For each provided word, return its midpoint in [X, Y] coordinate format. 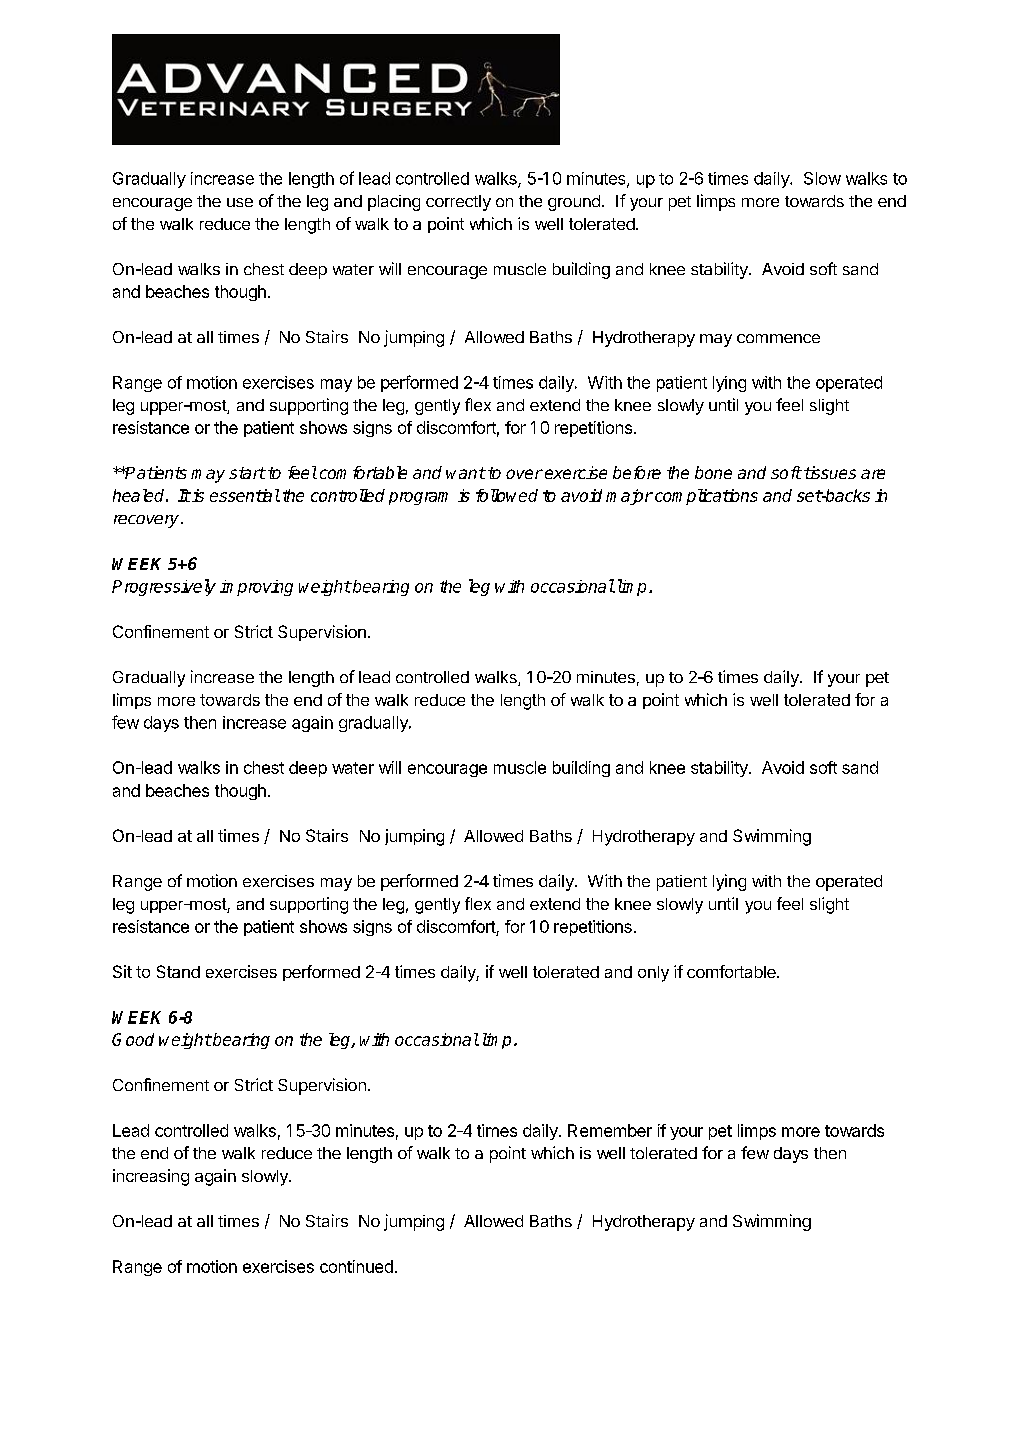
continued [356, 1266]
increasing [151, 1177]
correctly [458, 203]
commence [778, 338]
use [240, 202]
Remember [610, 1130]
